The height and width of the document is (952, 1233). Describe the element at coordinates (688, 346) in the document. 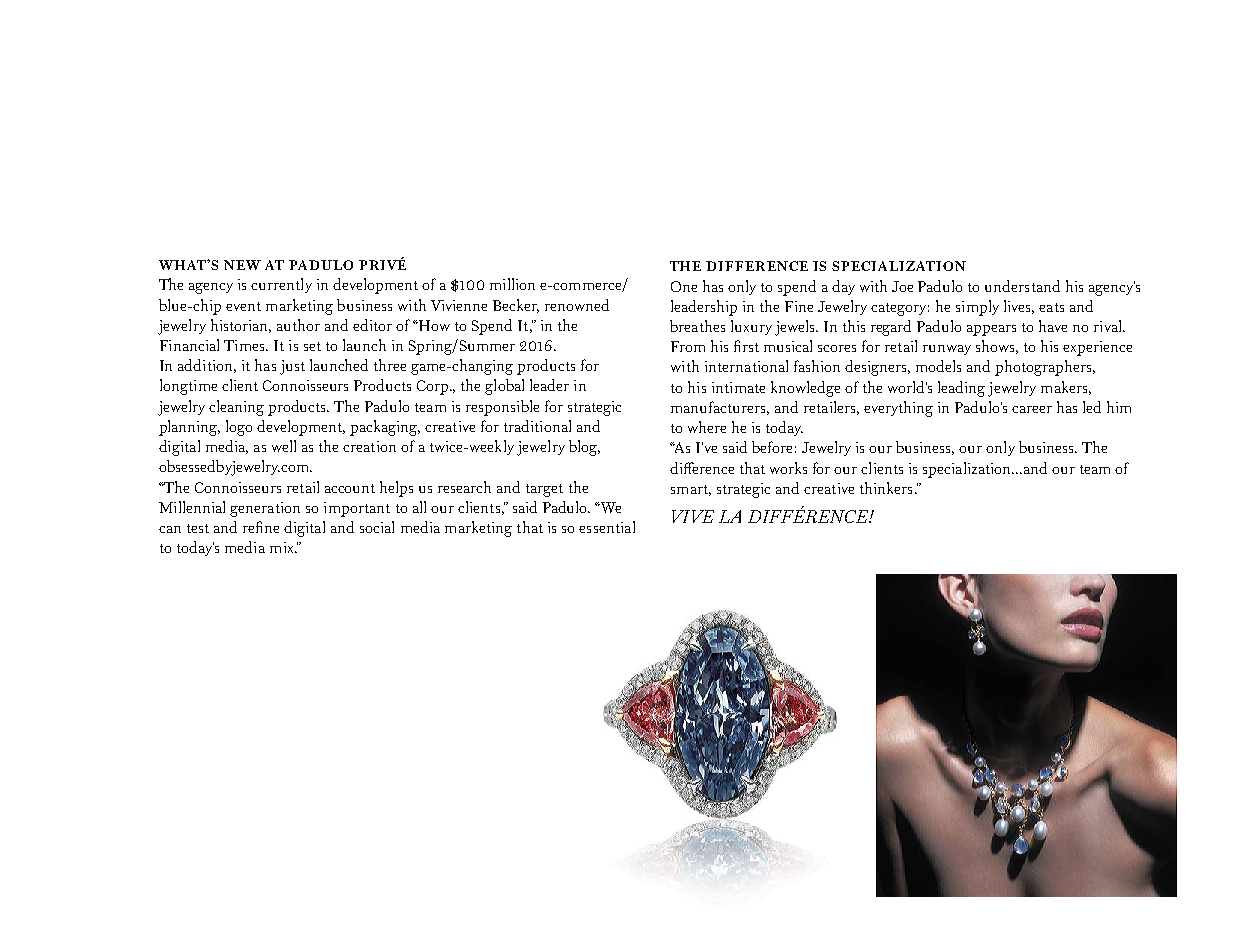

I see `From` at that location.
